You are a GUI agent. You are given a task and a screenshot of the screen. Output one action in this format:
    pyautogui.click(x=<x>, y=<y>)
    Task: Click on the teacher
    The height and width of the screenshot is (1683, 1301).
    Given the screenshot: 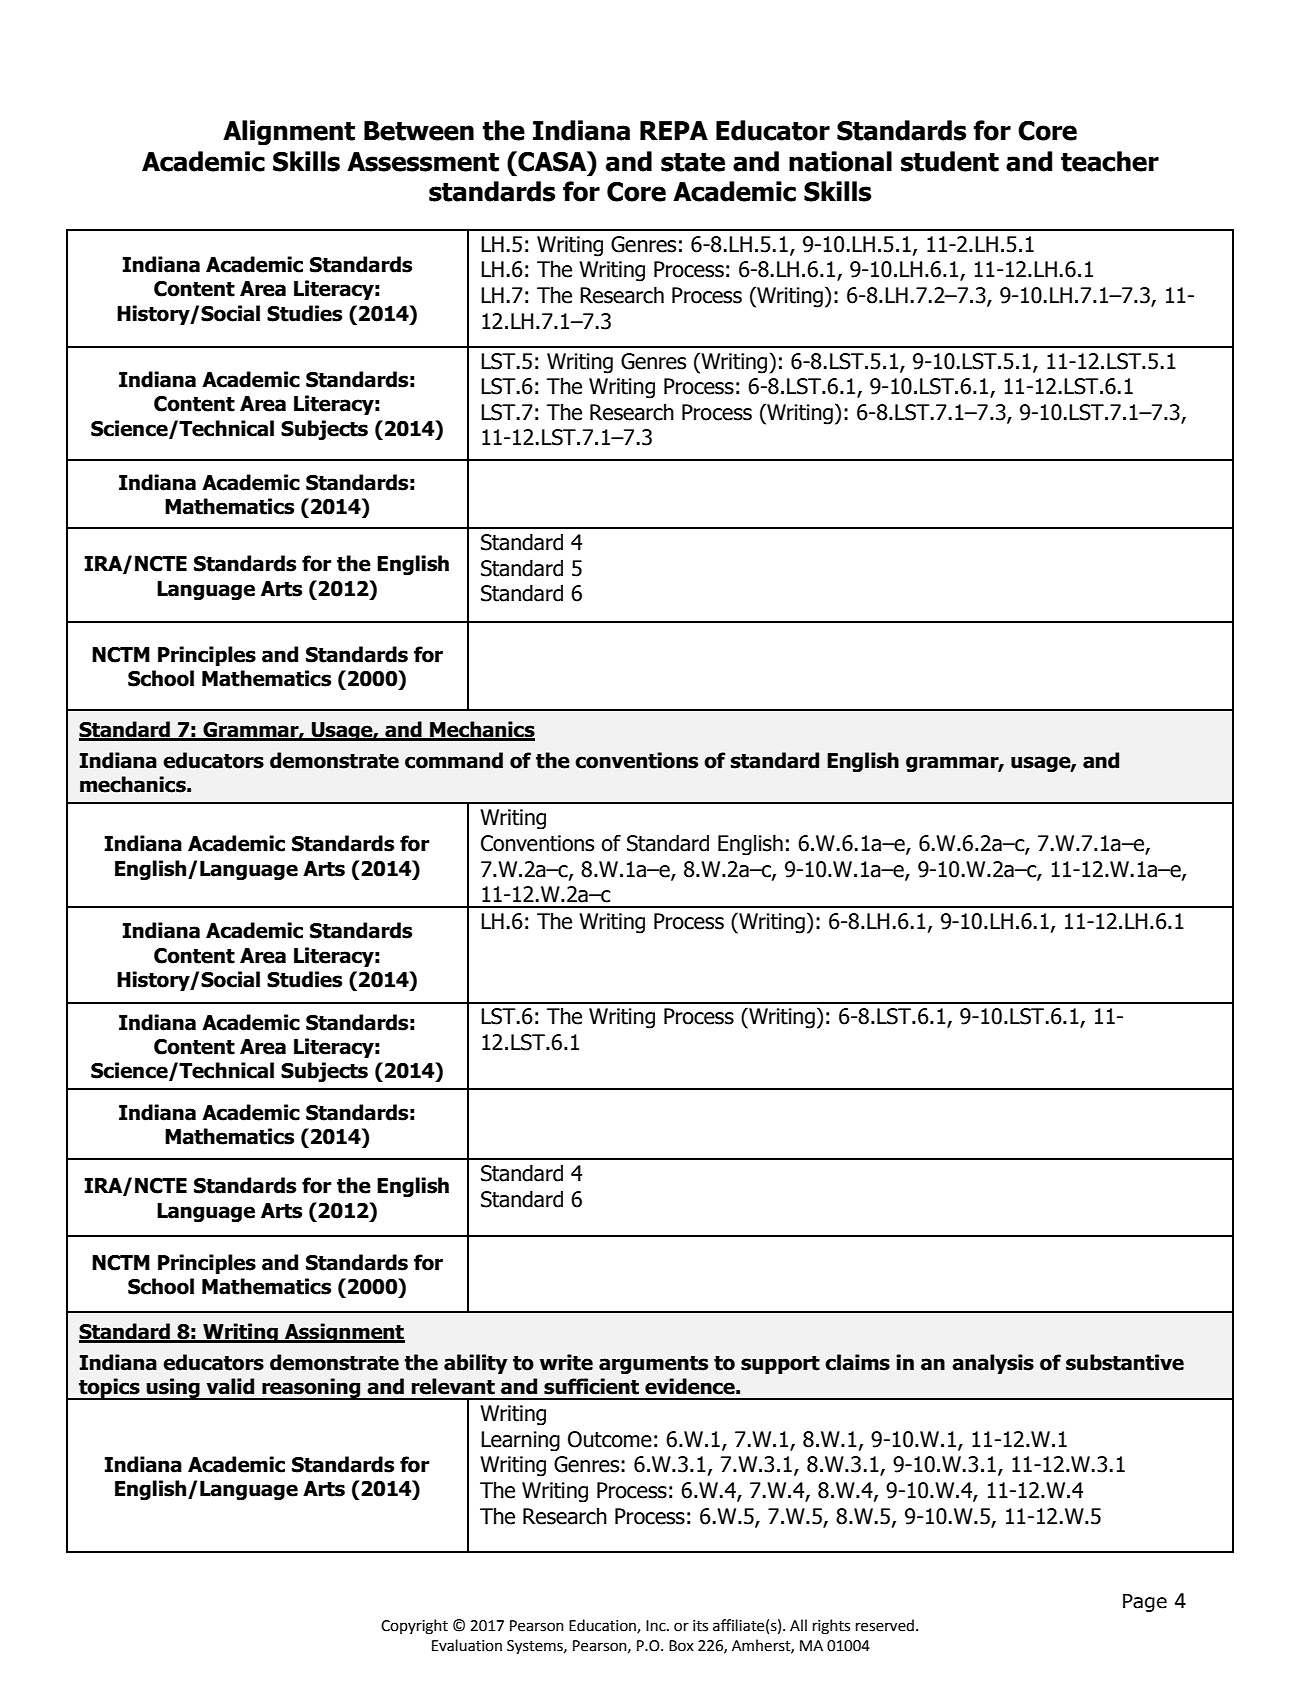 What is the action you would take?
    pyautogui.click(x=1110, y=161)
